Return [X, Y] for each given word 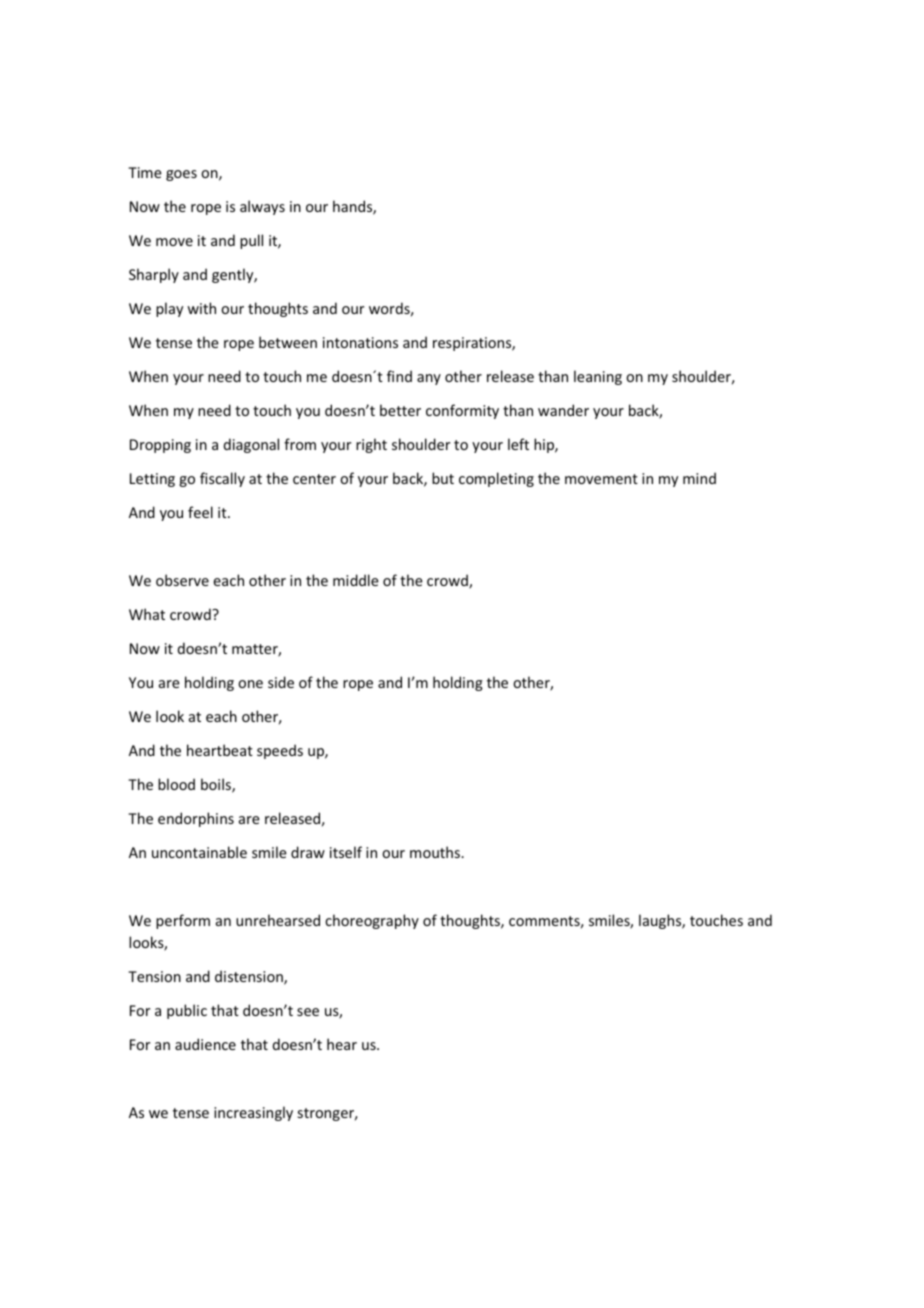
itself [346, 852]
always [262, 207]
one [250, 684]
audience [205, 1044]
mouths [436, 852]
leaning [598, 377]
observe [182, 580]
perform [183, 921]
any [429, 379]
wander [563, 410]
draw [308, 852]
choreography [372, 921]
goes [181, 175]
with [201, 308]
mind [699, 478]
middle [356, 580]
